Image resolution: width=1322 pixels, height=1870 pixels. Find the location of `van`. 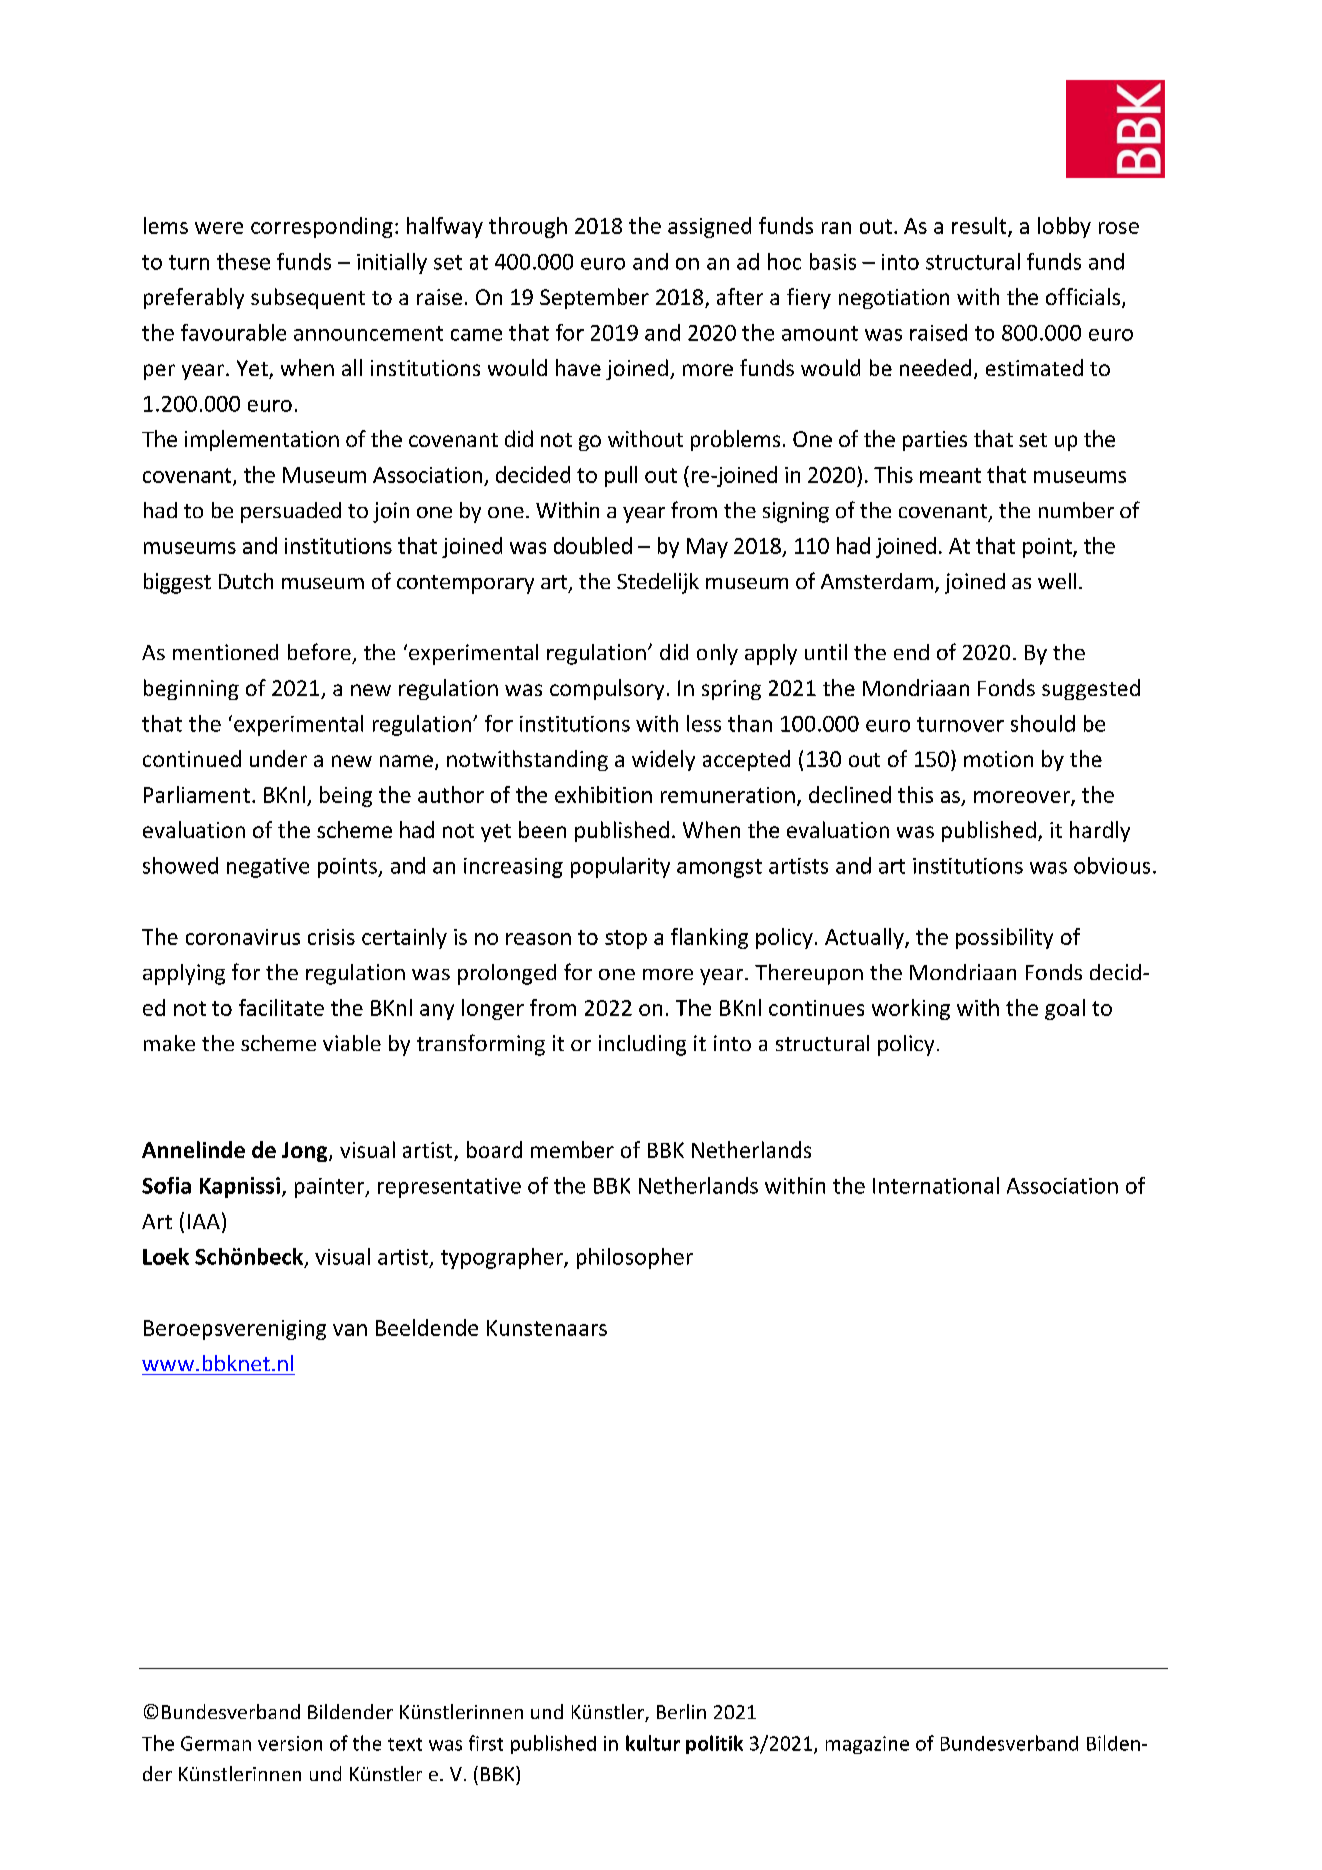

van is located at coordinates (350, 1330).
